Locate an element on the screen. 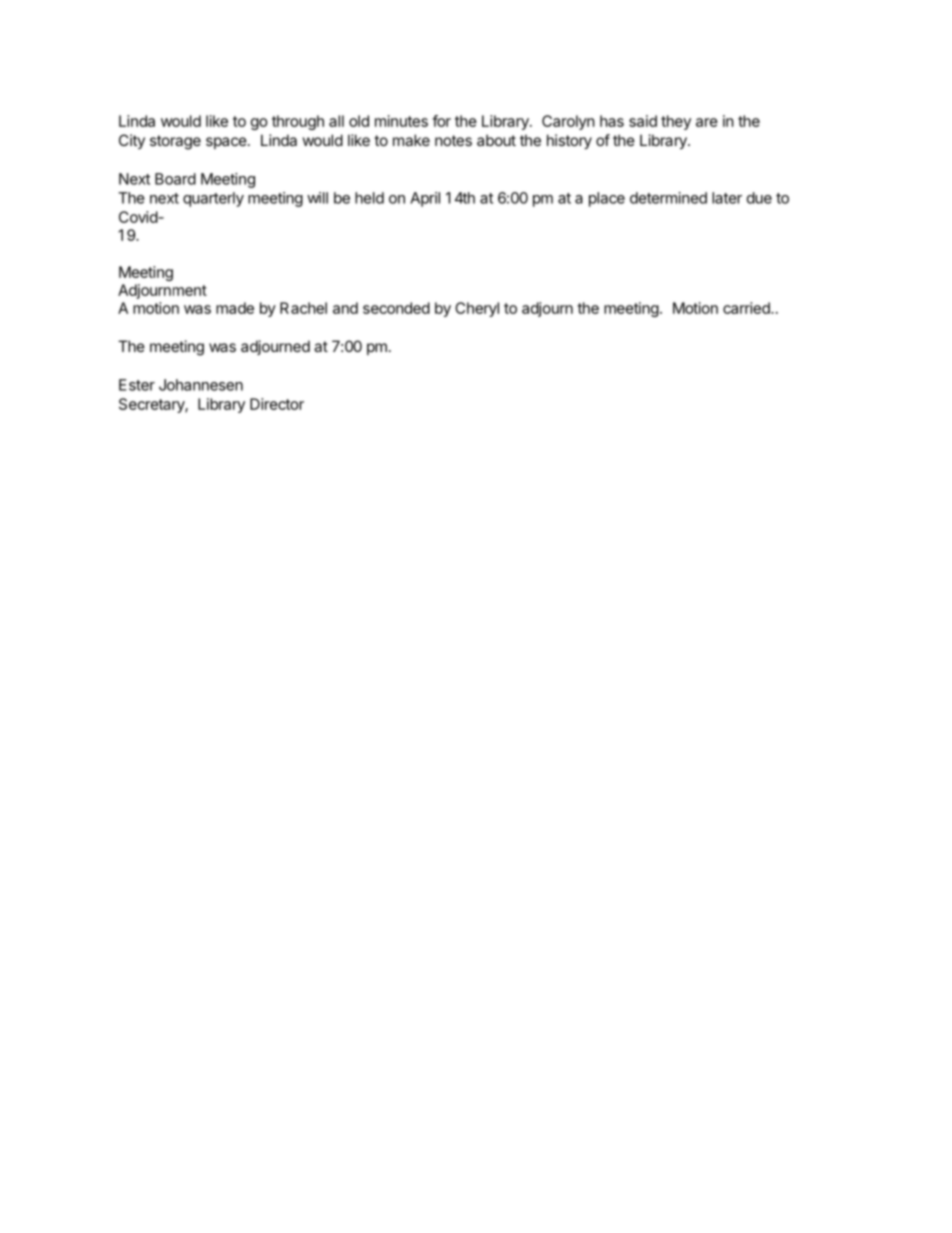 The height and width of the screenshot is (1233, 952). space is located at coordinates (226, 143).
